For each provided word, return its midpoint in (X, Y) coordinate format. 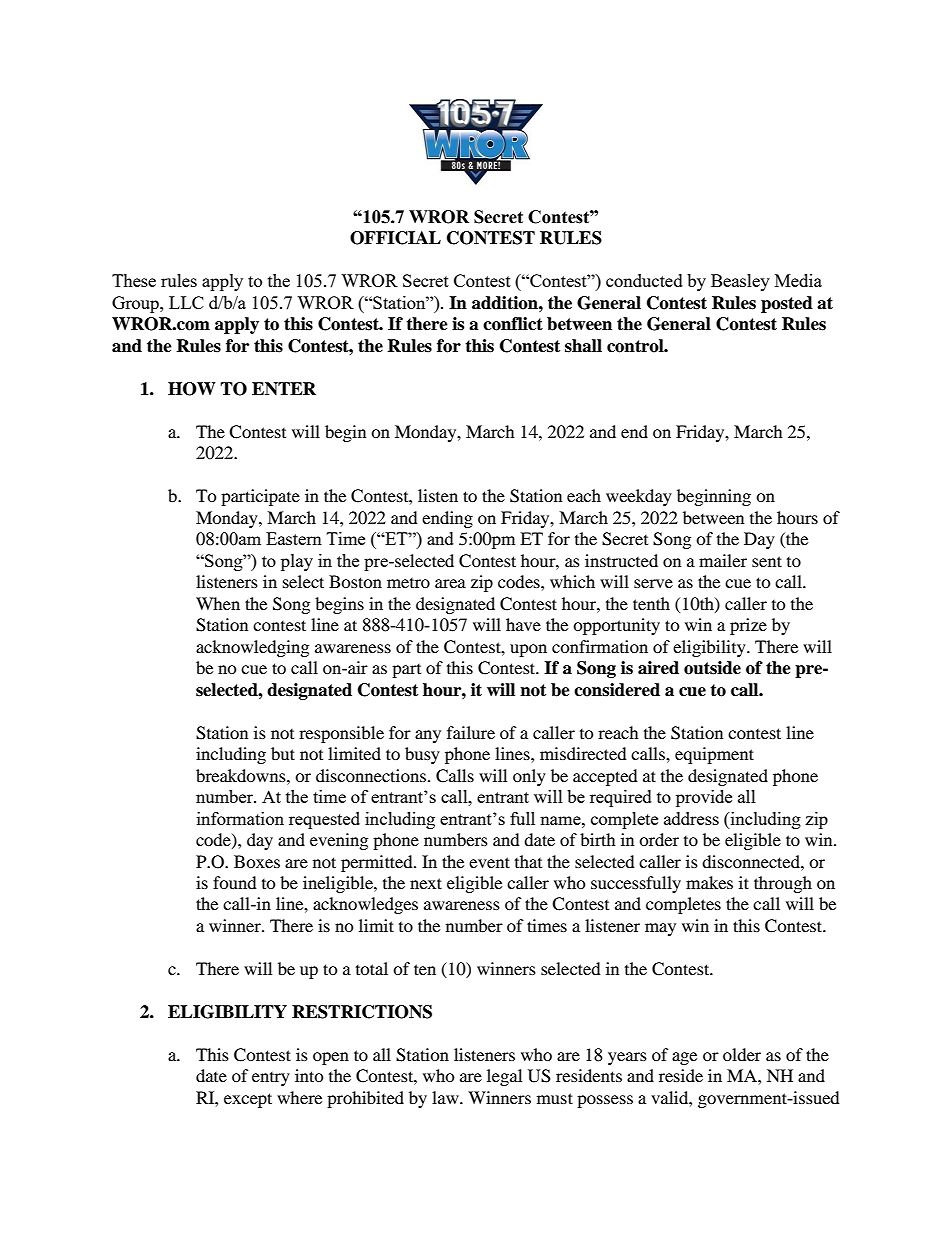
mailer (723, 560)
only (529, 777)
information (240, 818)
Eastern (294, 538)
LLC (186, 302)
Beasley (740, 282)
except (248, 1100)
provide (704, 798)
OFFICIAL (395, 238)
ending (447, 519)
